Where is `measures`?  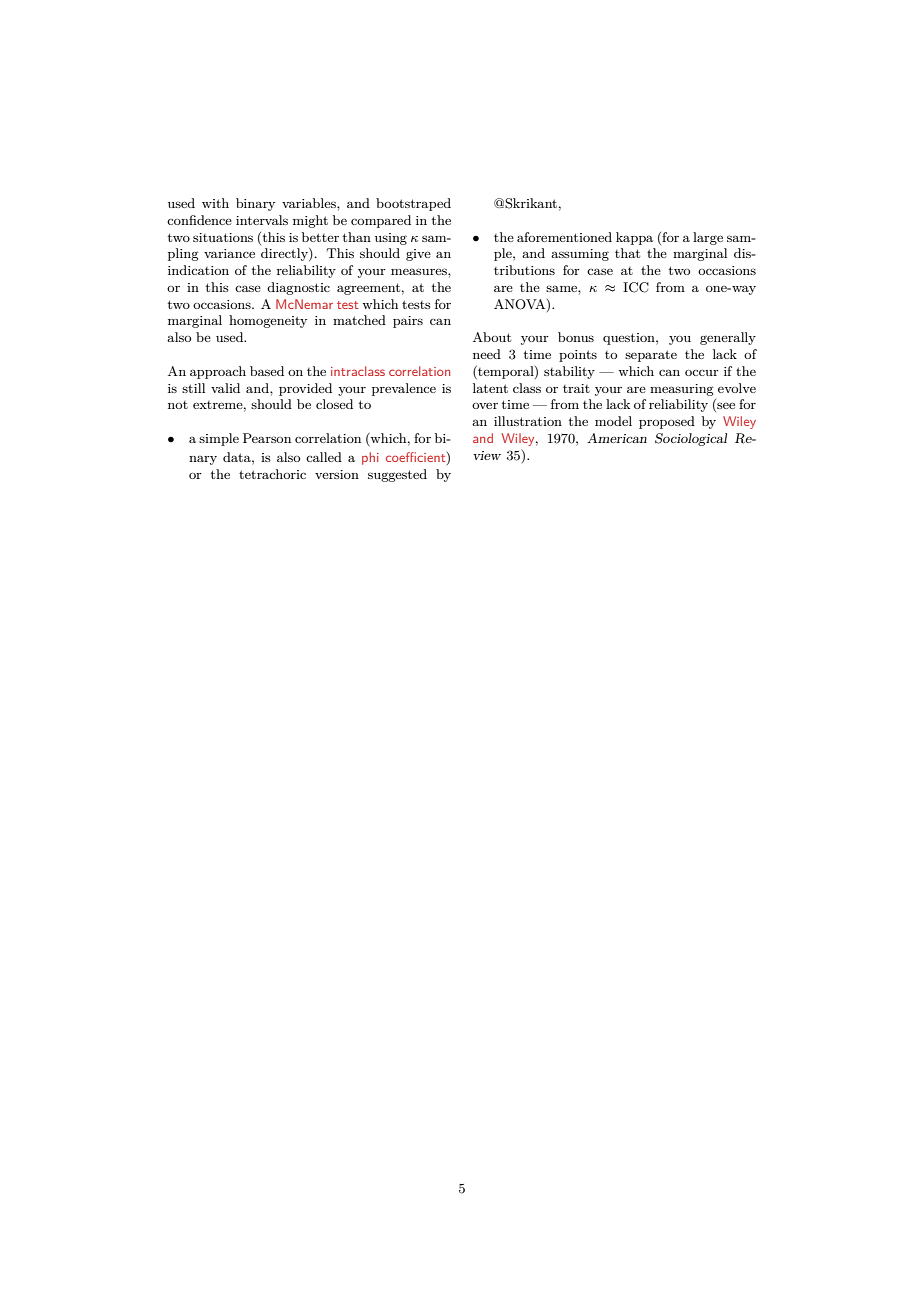
measures is located at coordinates (420, 271).
